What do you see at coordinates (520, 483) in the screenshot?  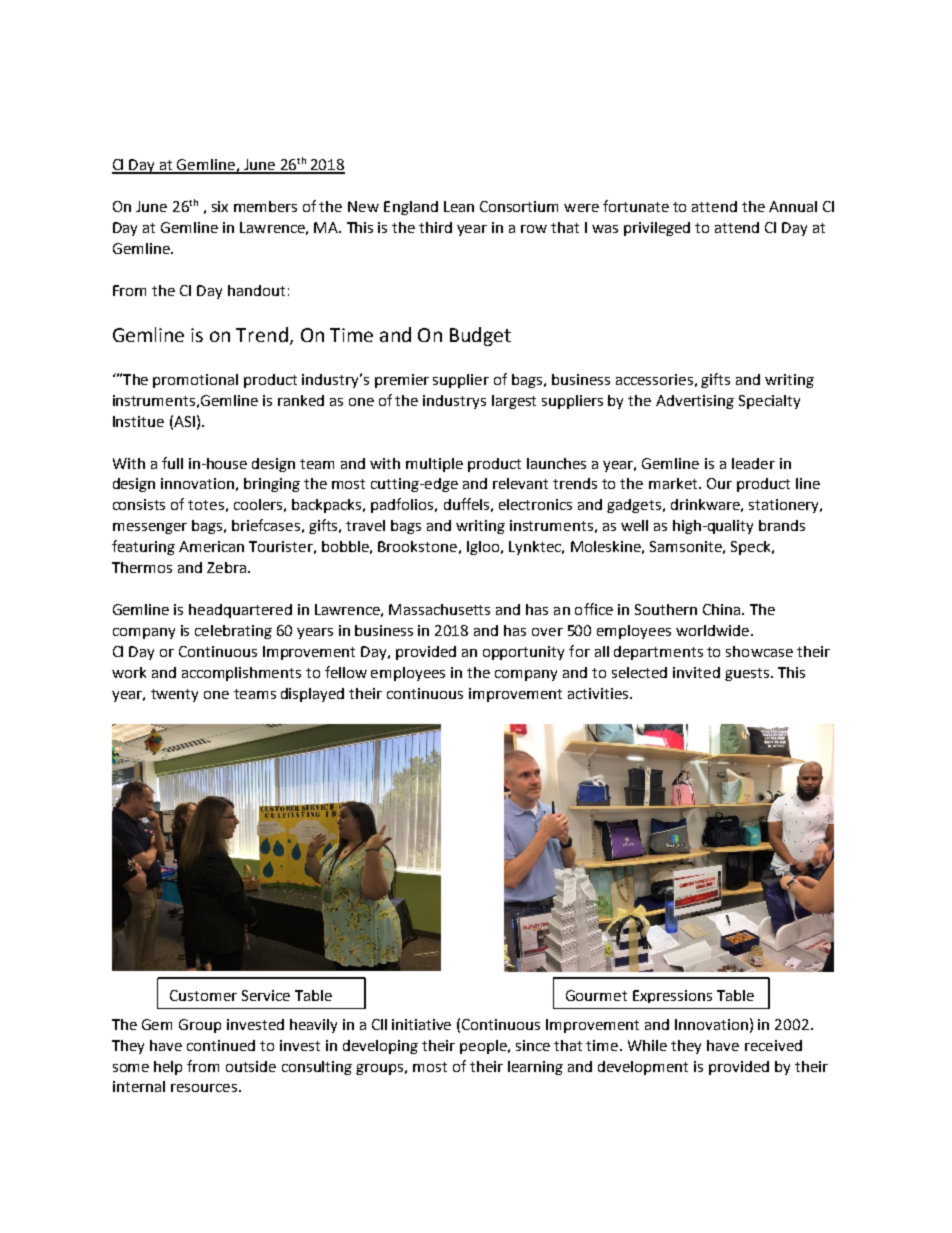 I see `relevant` at bounding box center [520, 483].
